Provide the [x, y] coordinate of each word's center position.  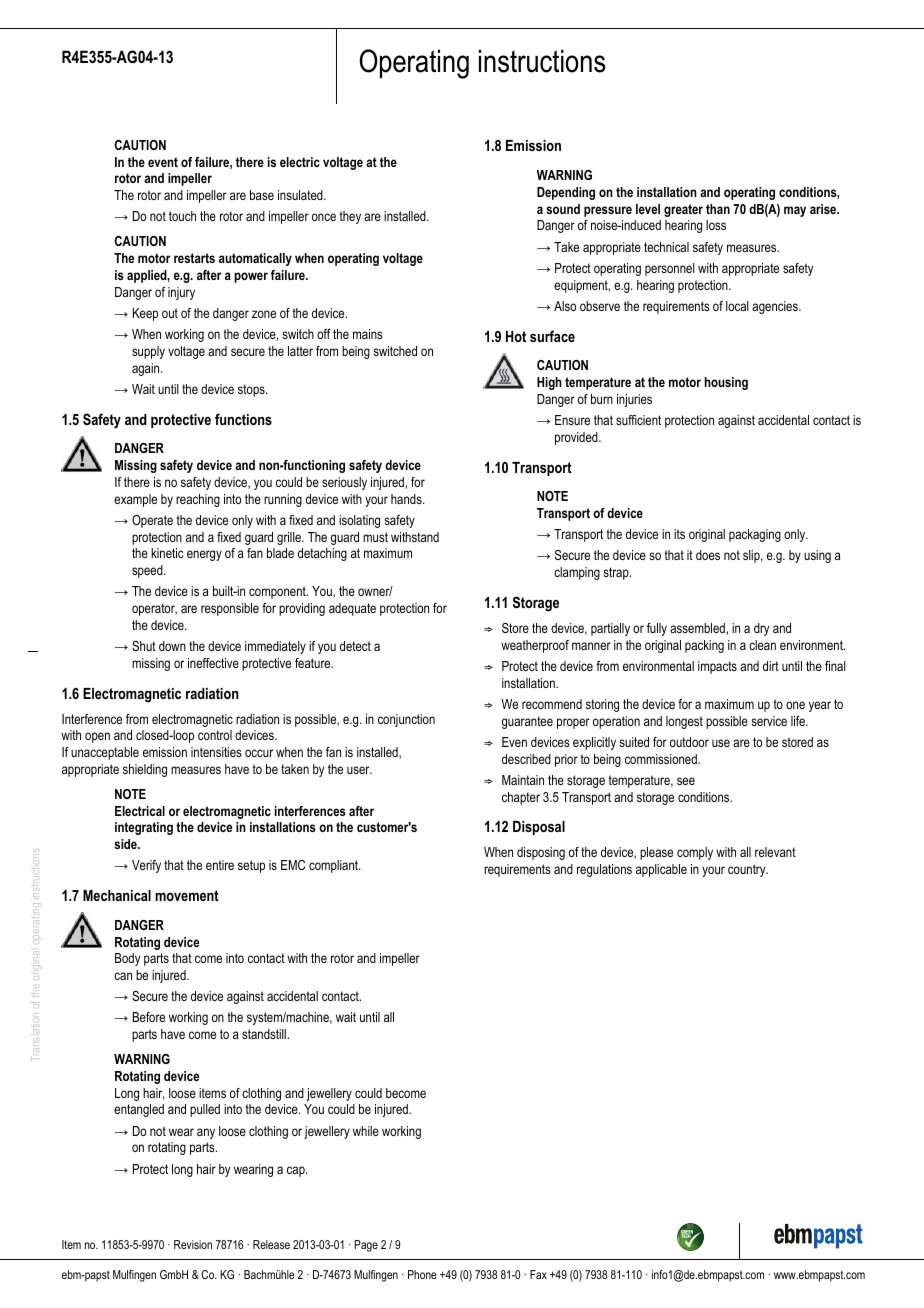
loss [716, 225]
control [215, 735]
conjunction [406, 720]
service [769, 721]
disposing [541, 853]
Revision [193, 1244]
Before [149, 1017]
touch [182, 216]
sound [563, 209]
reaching [198, 500]
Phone [422, 1274]
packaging [755, 535]
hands [407, 499]
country [748, 870]
